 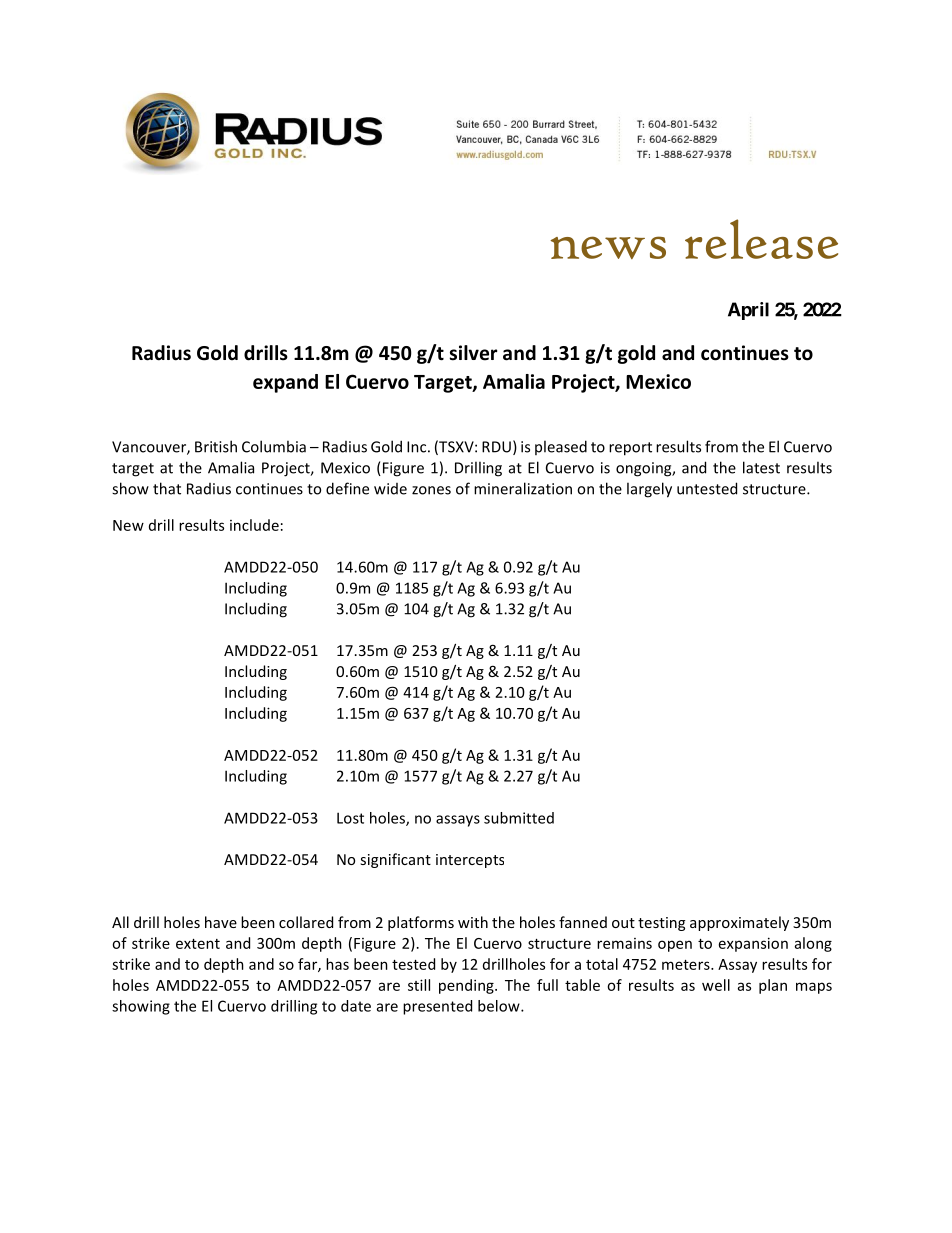 What do you see at coordinates (216, 446) in the document?
I see `British` at bounding box center [216, 446].
